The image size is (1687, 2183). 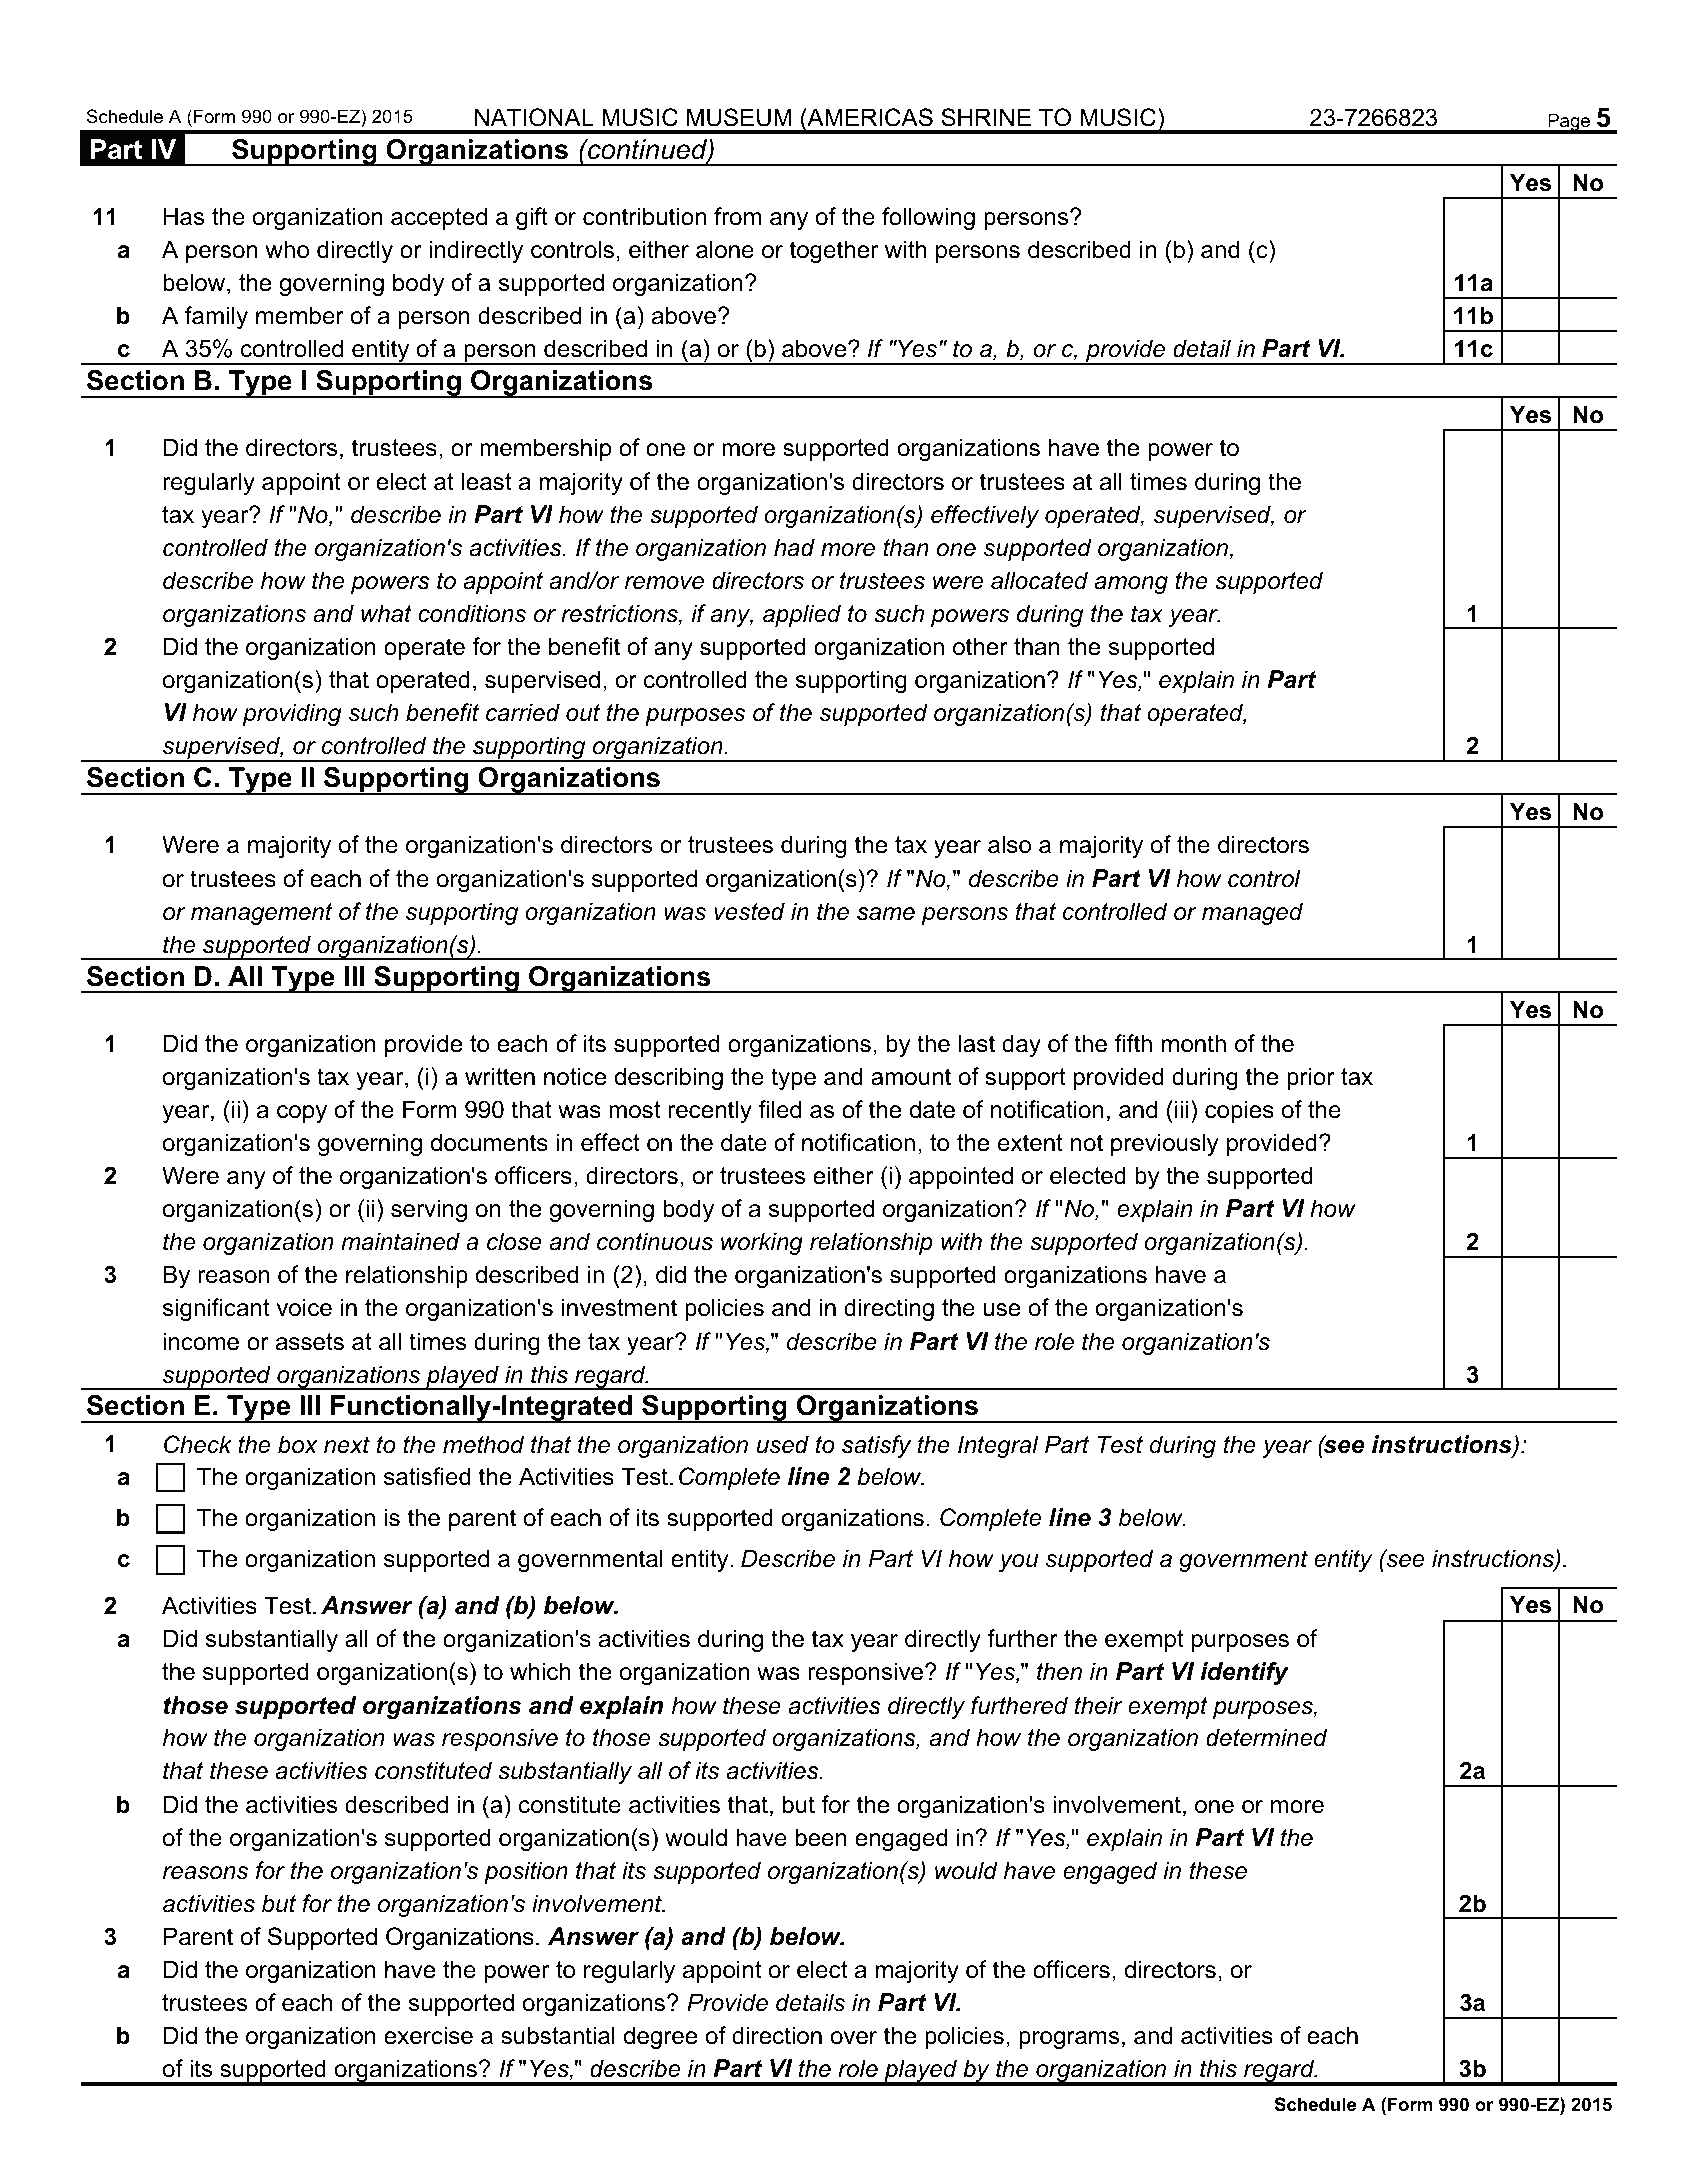 What do you see at coordinates (783, 1444) in the page?
I see `used` at bounding box center [783, 1444].
